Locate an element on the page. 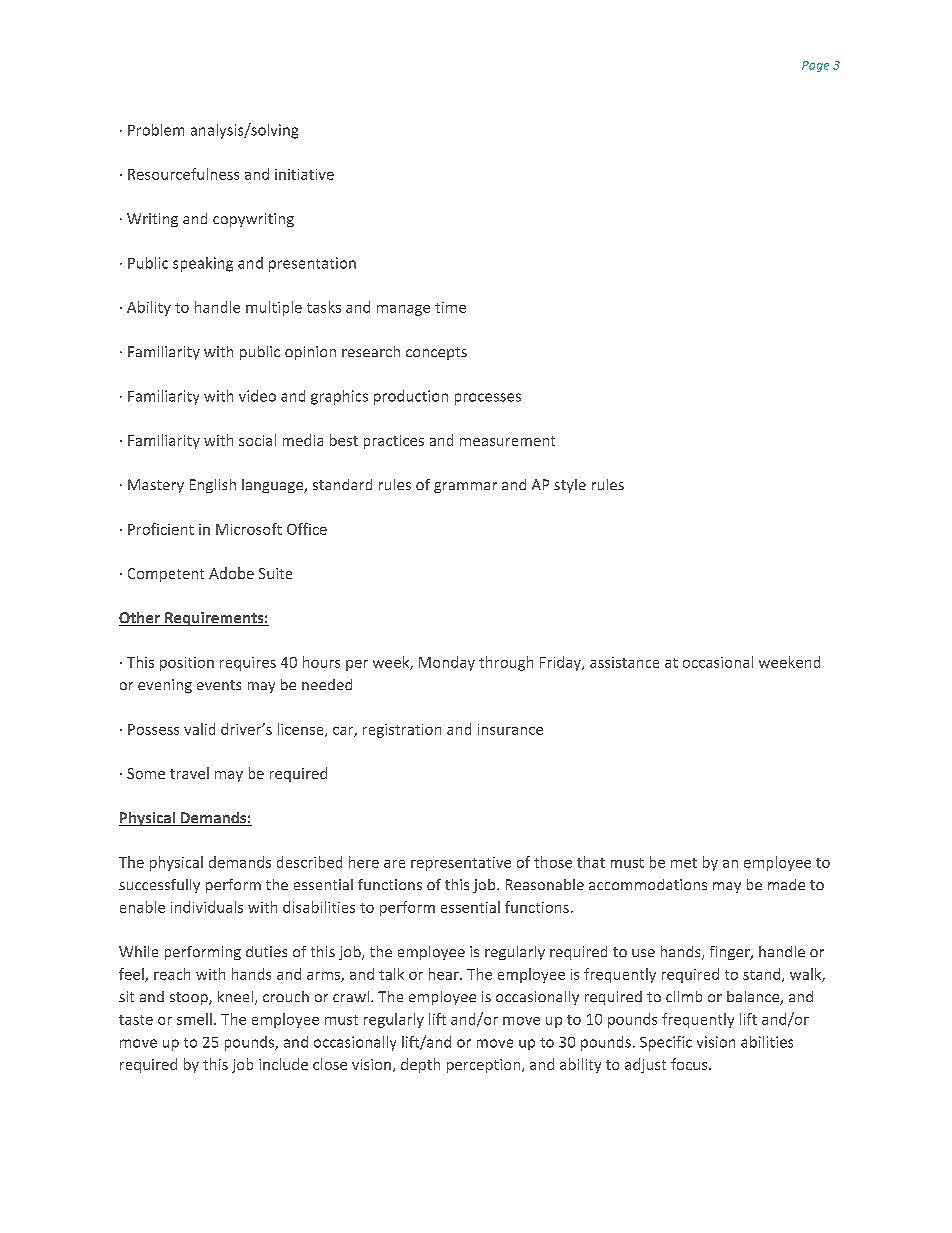 Image resolution: width=952 pixels, height=1233 pixels. processes is located at coordinates (488, 399).
